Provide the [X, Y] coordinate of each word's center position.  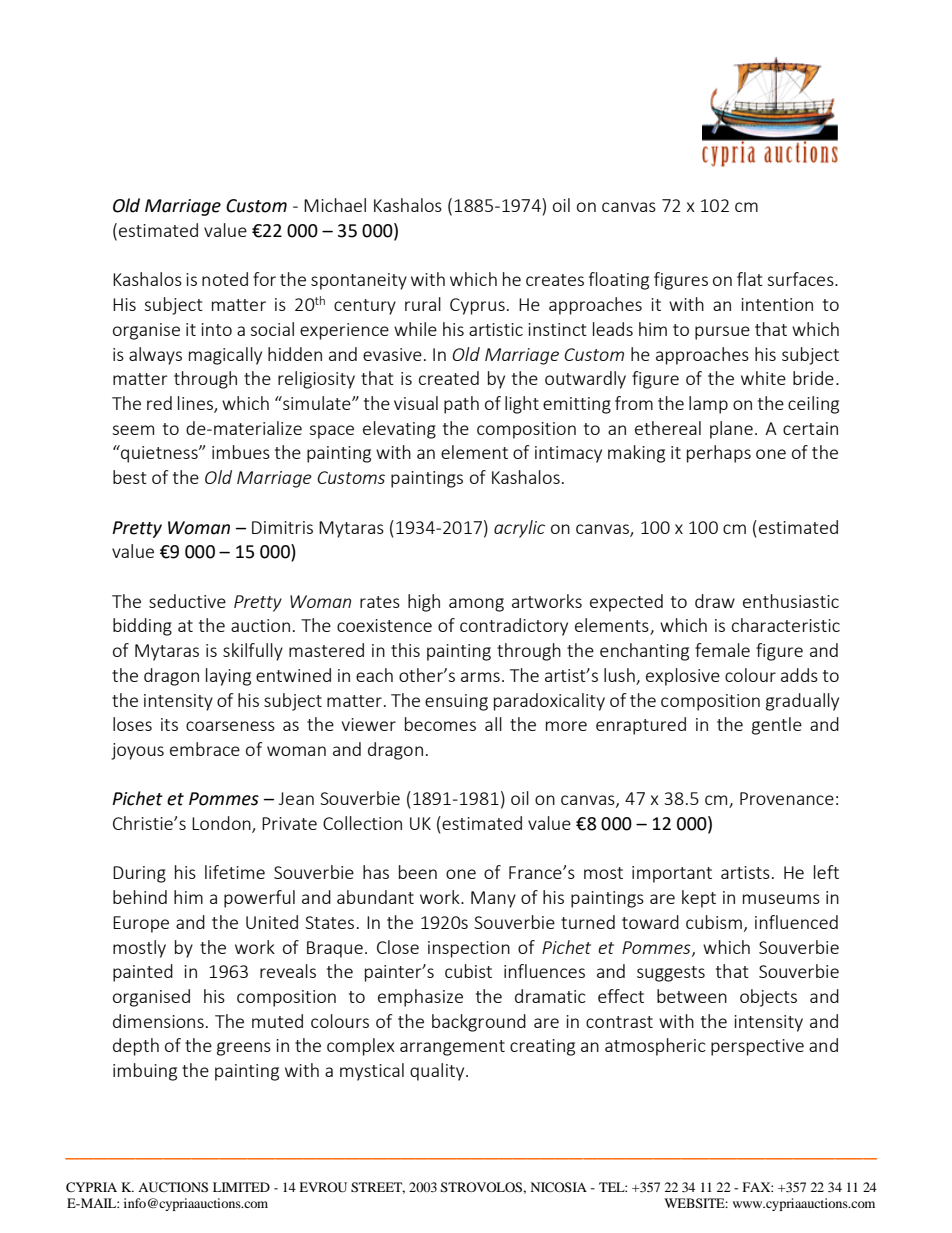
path [461, 405]
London [222, 824]
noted [225, 279]
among [476, 605]
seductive [187, 601]
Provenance [787, 798]
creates [555, 280]
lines [196, 404]
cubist [468, 971]
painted [143, 973]
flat [750, 279]
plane [731, 430]
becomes [440, 724]
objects [768, 998]
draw [715, 601]
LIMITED [241, 1187]
